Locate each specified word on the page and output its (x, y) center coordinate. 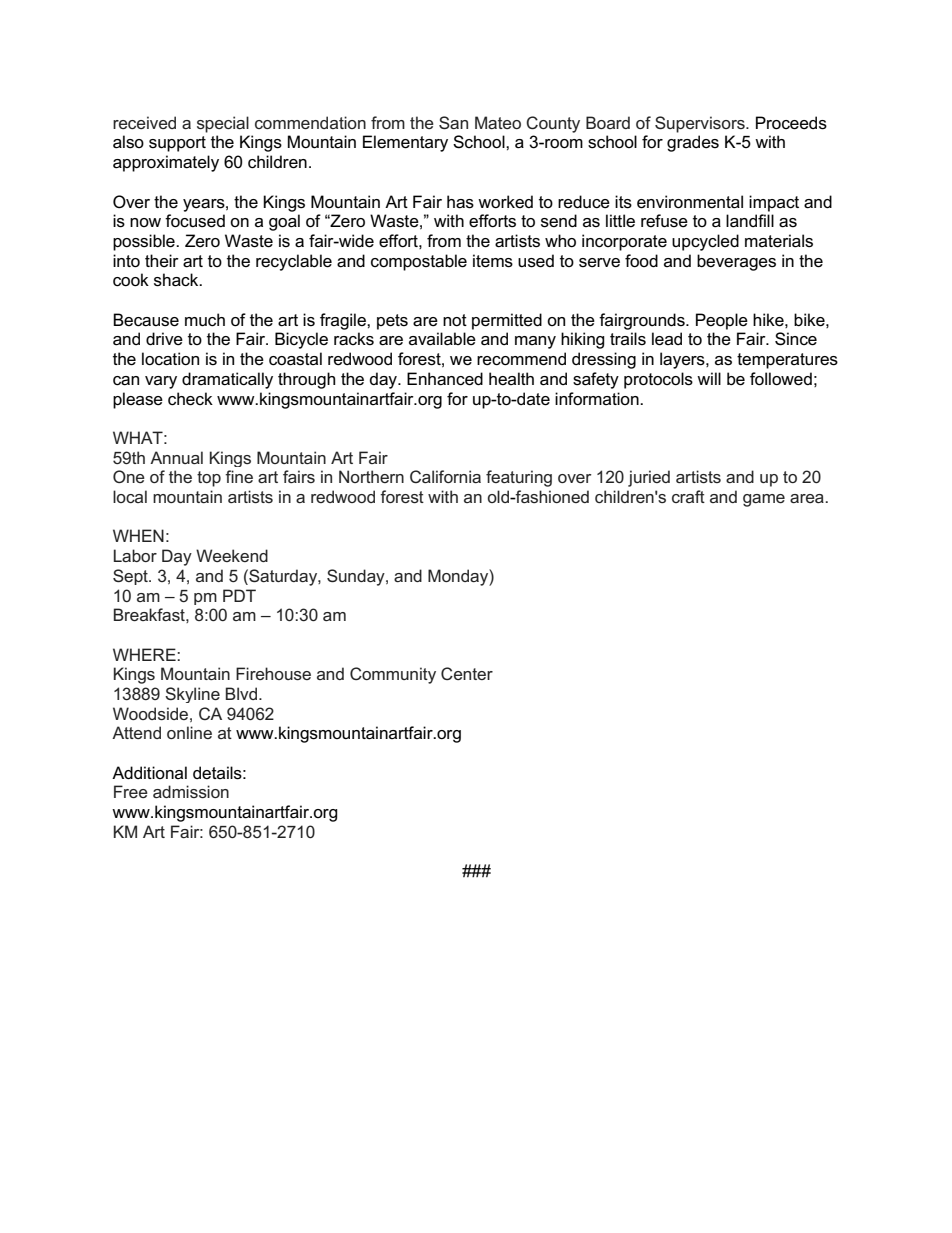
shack (177, 280)
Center (467, 673)
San (453, 122)
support (177, 144)
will (709, 378)
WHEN (138, 535)
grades (693, 143)
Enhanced (445, 379)
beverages (736, 262)
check (190, 399)
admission (191, 791)
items (493, 261)
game (764, 500)
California (445, 476)
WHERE (145, 654)
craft (688, 496)
